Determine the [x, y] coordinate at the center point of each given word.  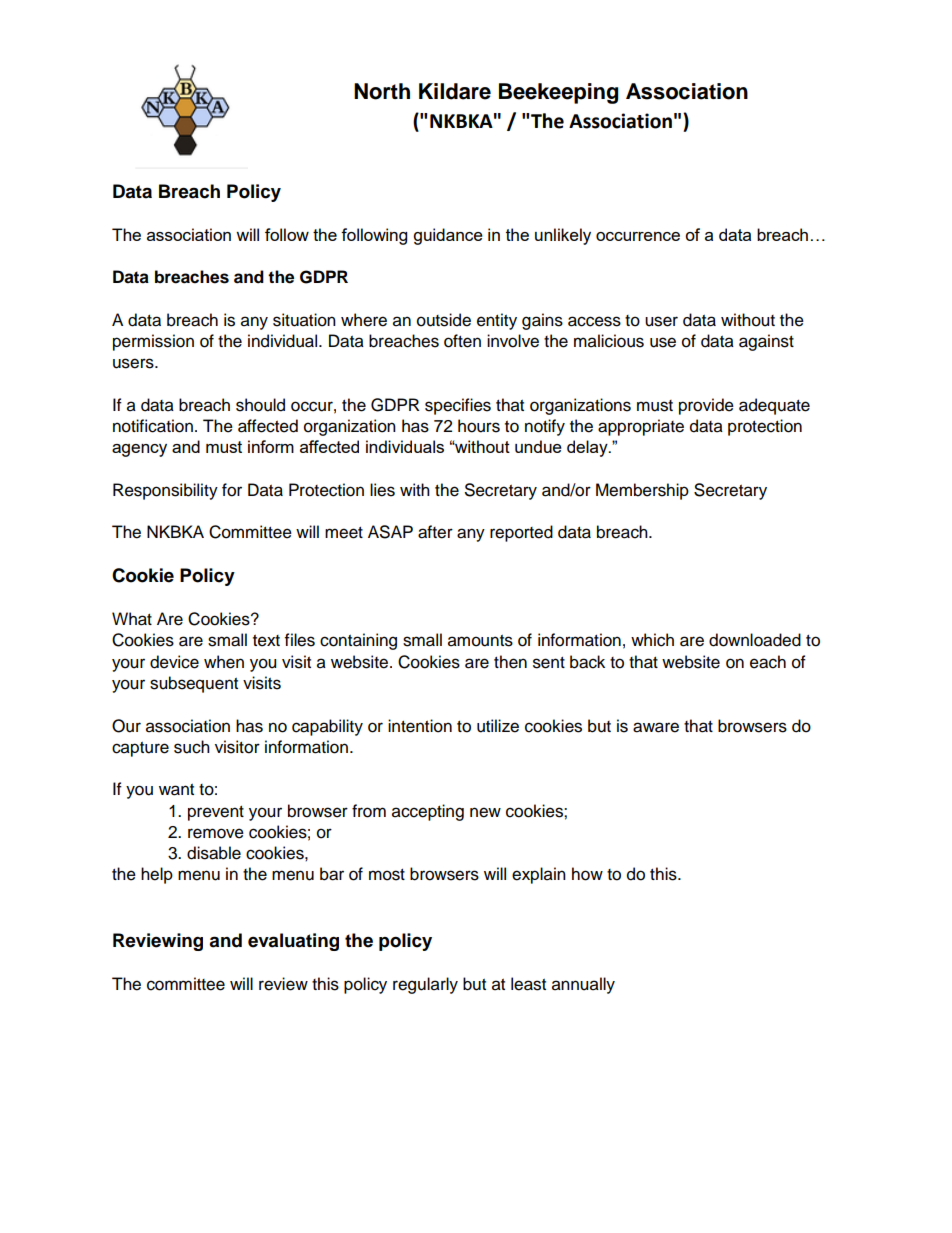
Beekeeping [559, 93]
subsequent [194, 684]
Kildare [455, 91]
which [652, 640]
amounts [480, 641]
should [260, 405]
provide [706, 406]
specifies [458, 406]
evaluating [293, 942]
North [382, 91]
